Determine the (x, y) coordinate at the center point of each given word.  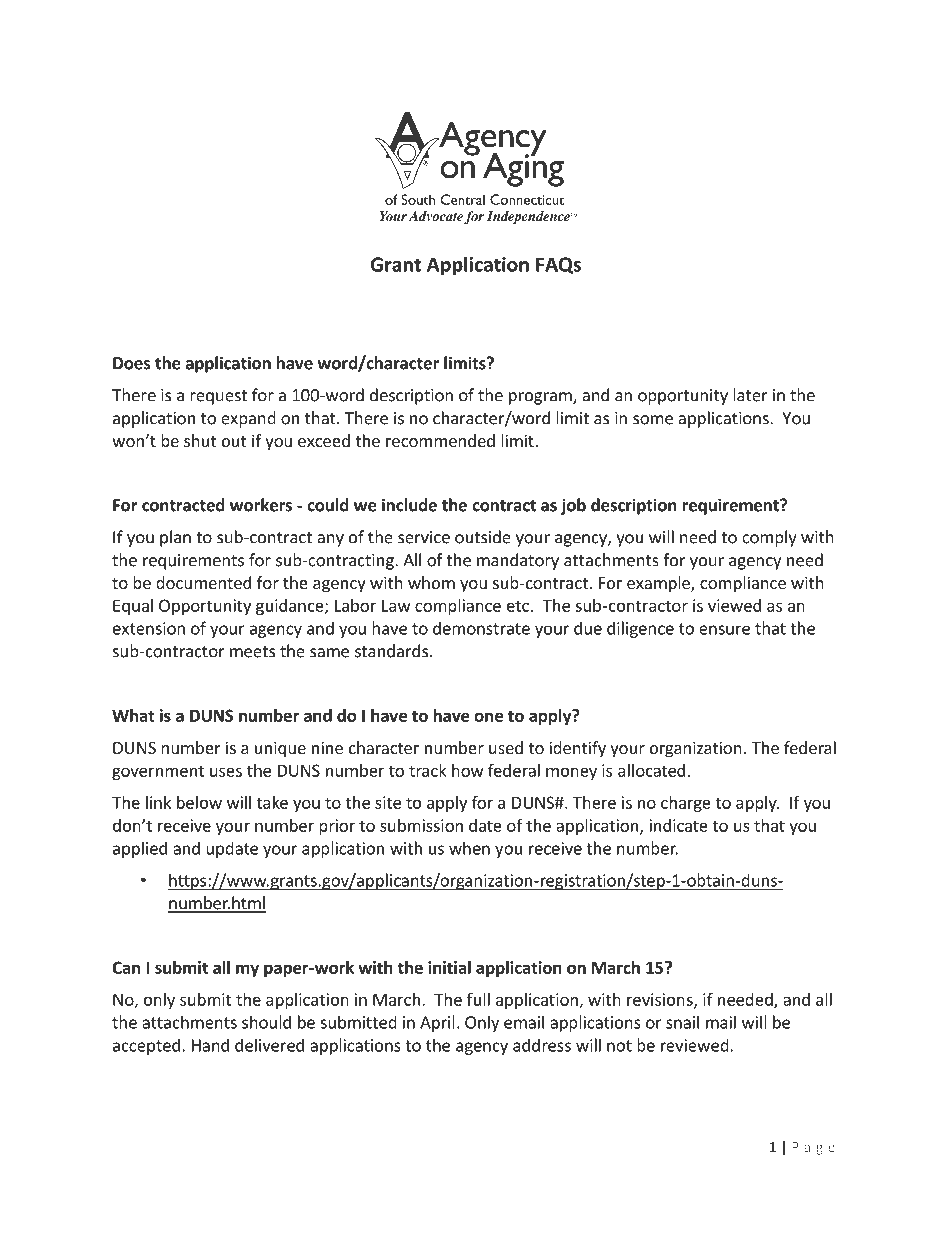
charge (686, 804)
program (541, 398)
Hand (210, 1045)
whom (431, 582)
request (218, 397)
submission (421, 825)
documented (203, 582)
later (750, 395)
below (199, 802)
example (659, 584)
